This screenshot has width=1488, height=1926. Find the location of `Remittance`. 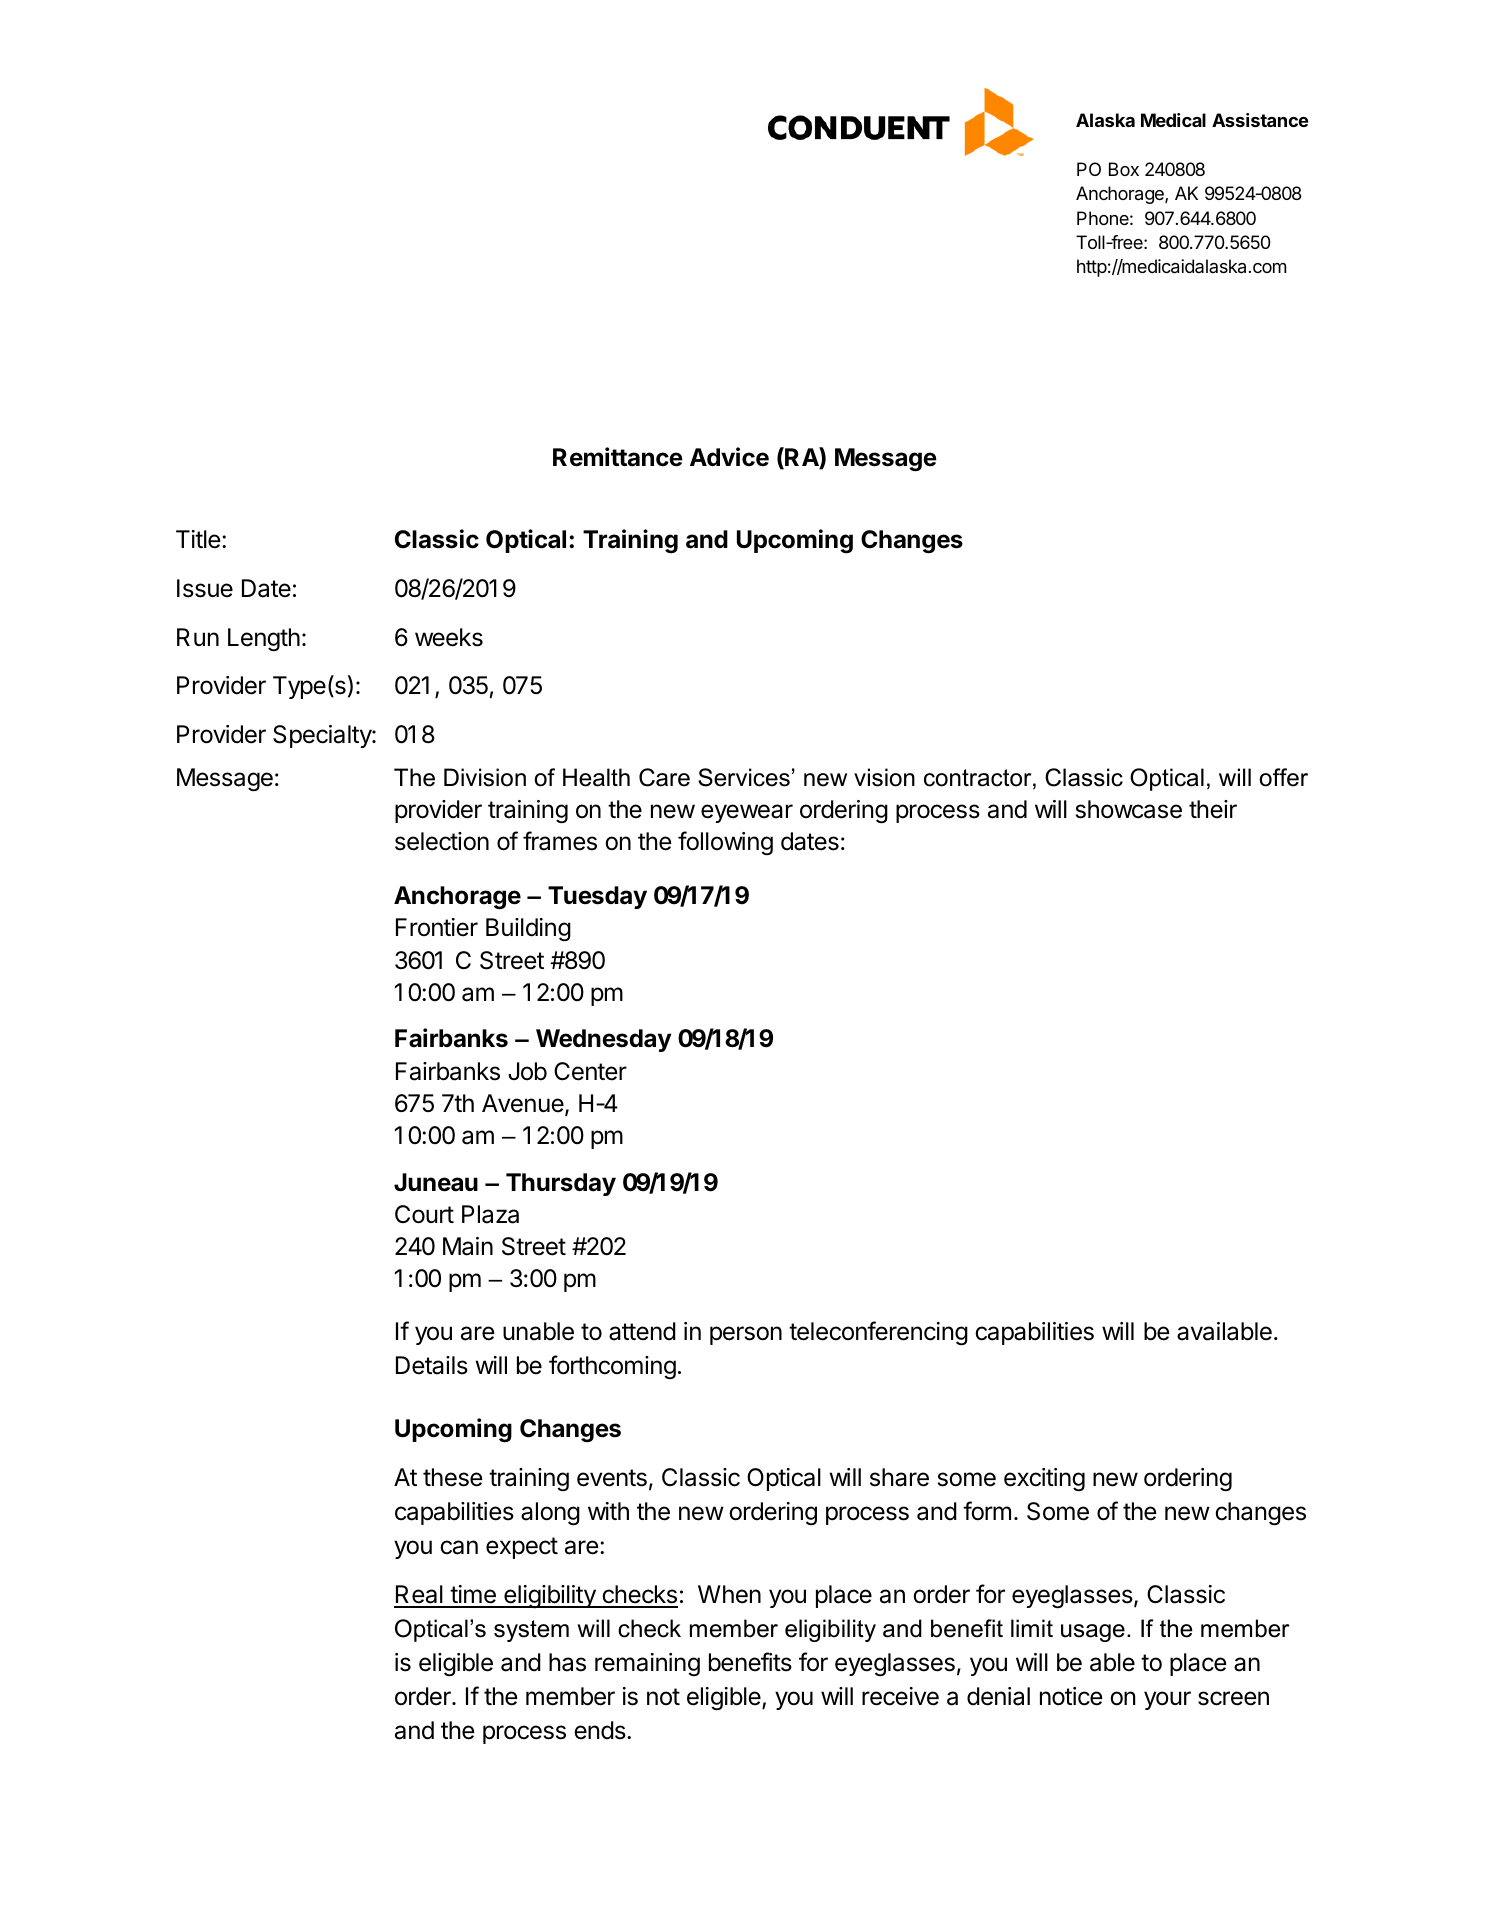

Remittance is located at coordinates (618, 457).
